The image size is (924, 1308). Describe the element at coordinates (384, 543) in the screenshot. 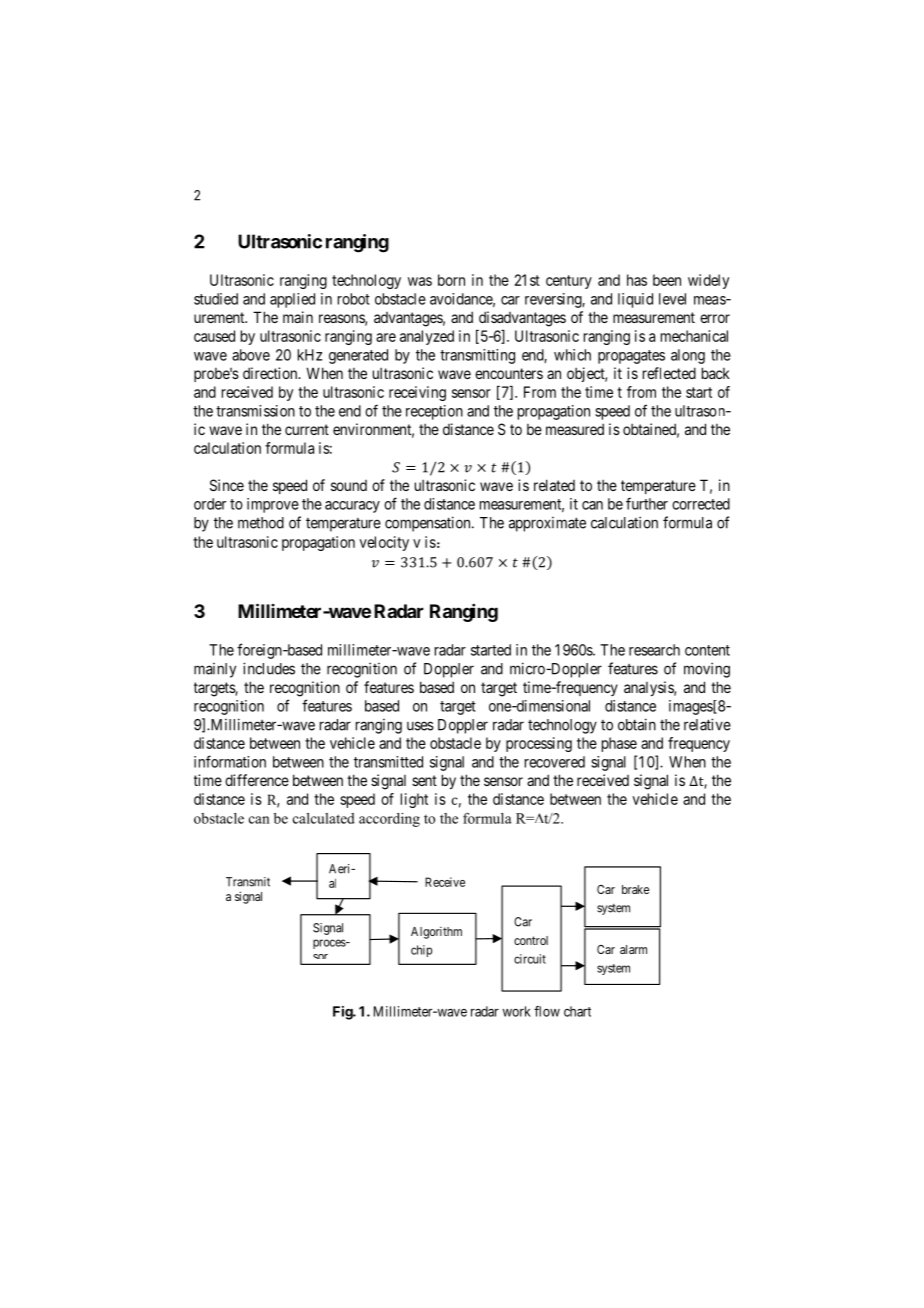

I see `velocity` at that location.
